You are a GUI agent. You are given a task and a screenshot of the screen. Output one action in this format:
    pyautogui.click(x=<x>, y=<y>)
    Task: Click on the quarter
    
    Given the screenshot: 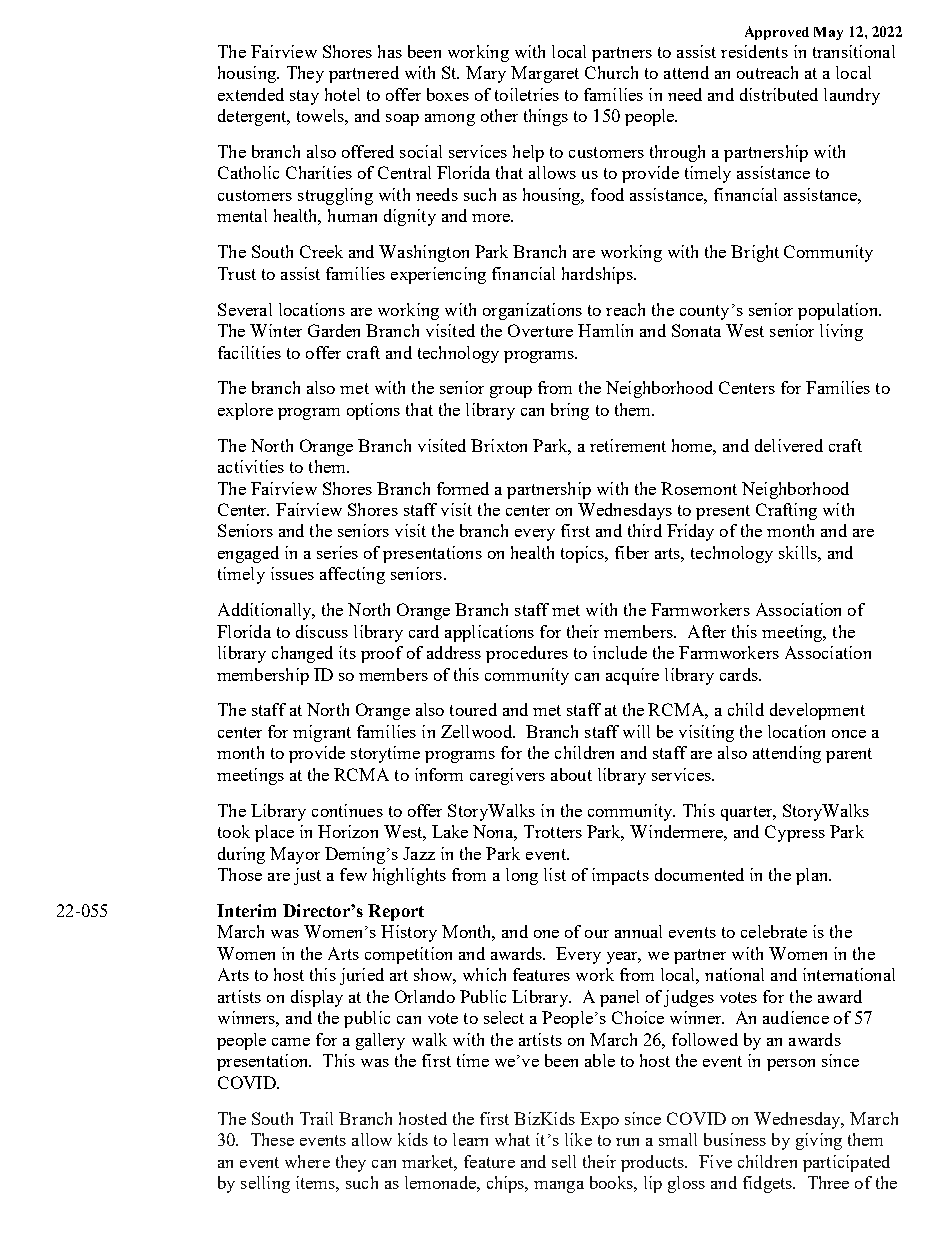 What is the action you would take?
    pyautogui.click(x=748, y=813)
